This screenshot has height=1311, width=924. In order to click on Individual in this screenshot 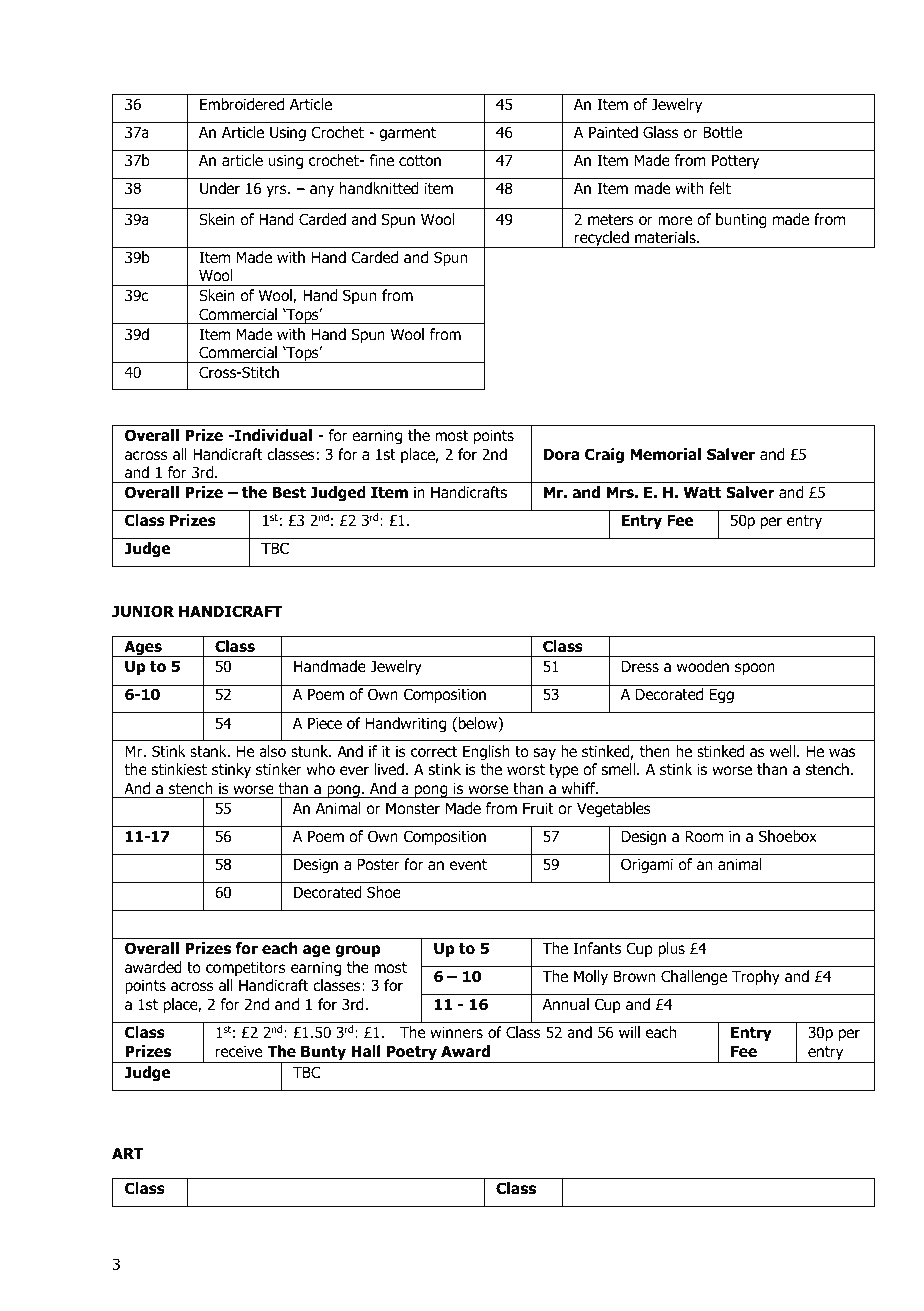, I will do `click(272, 435)`.
